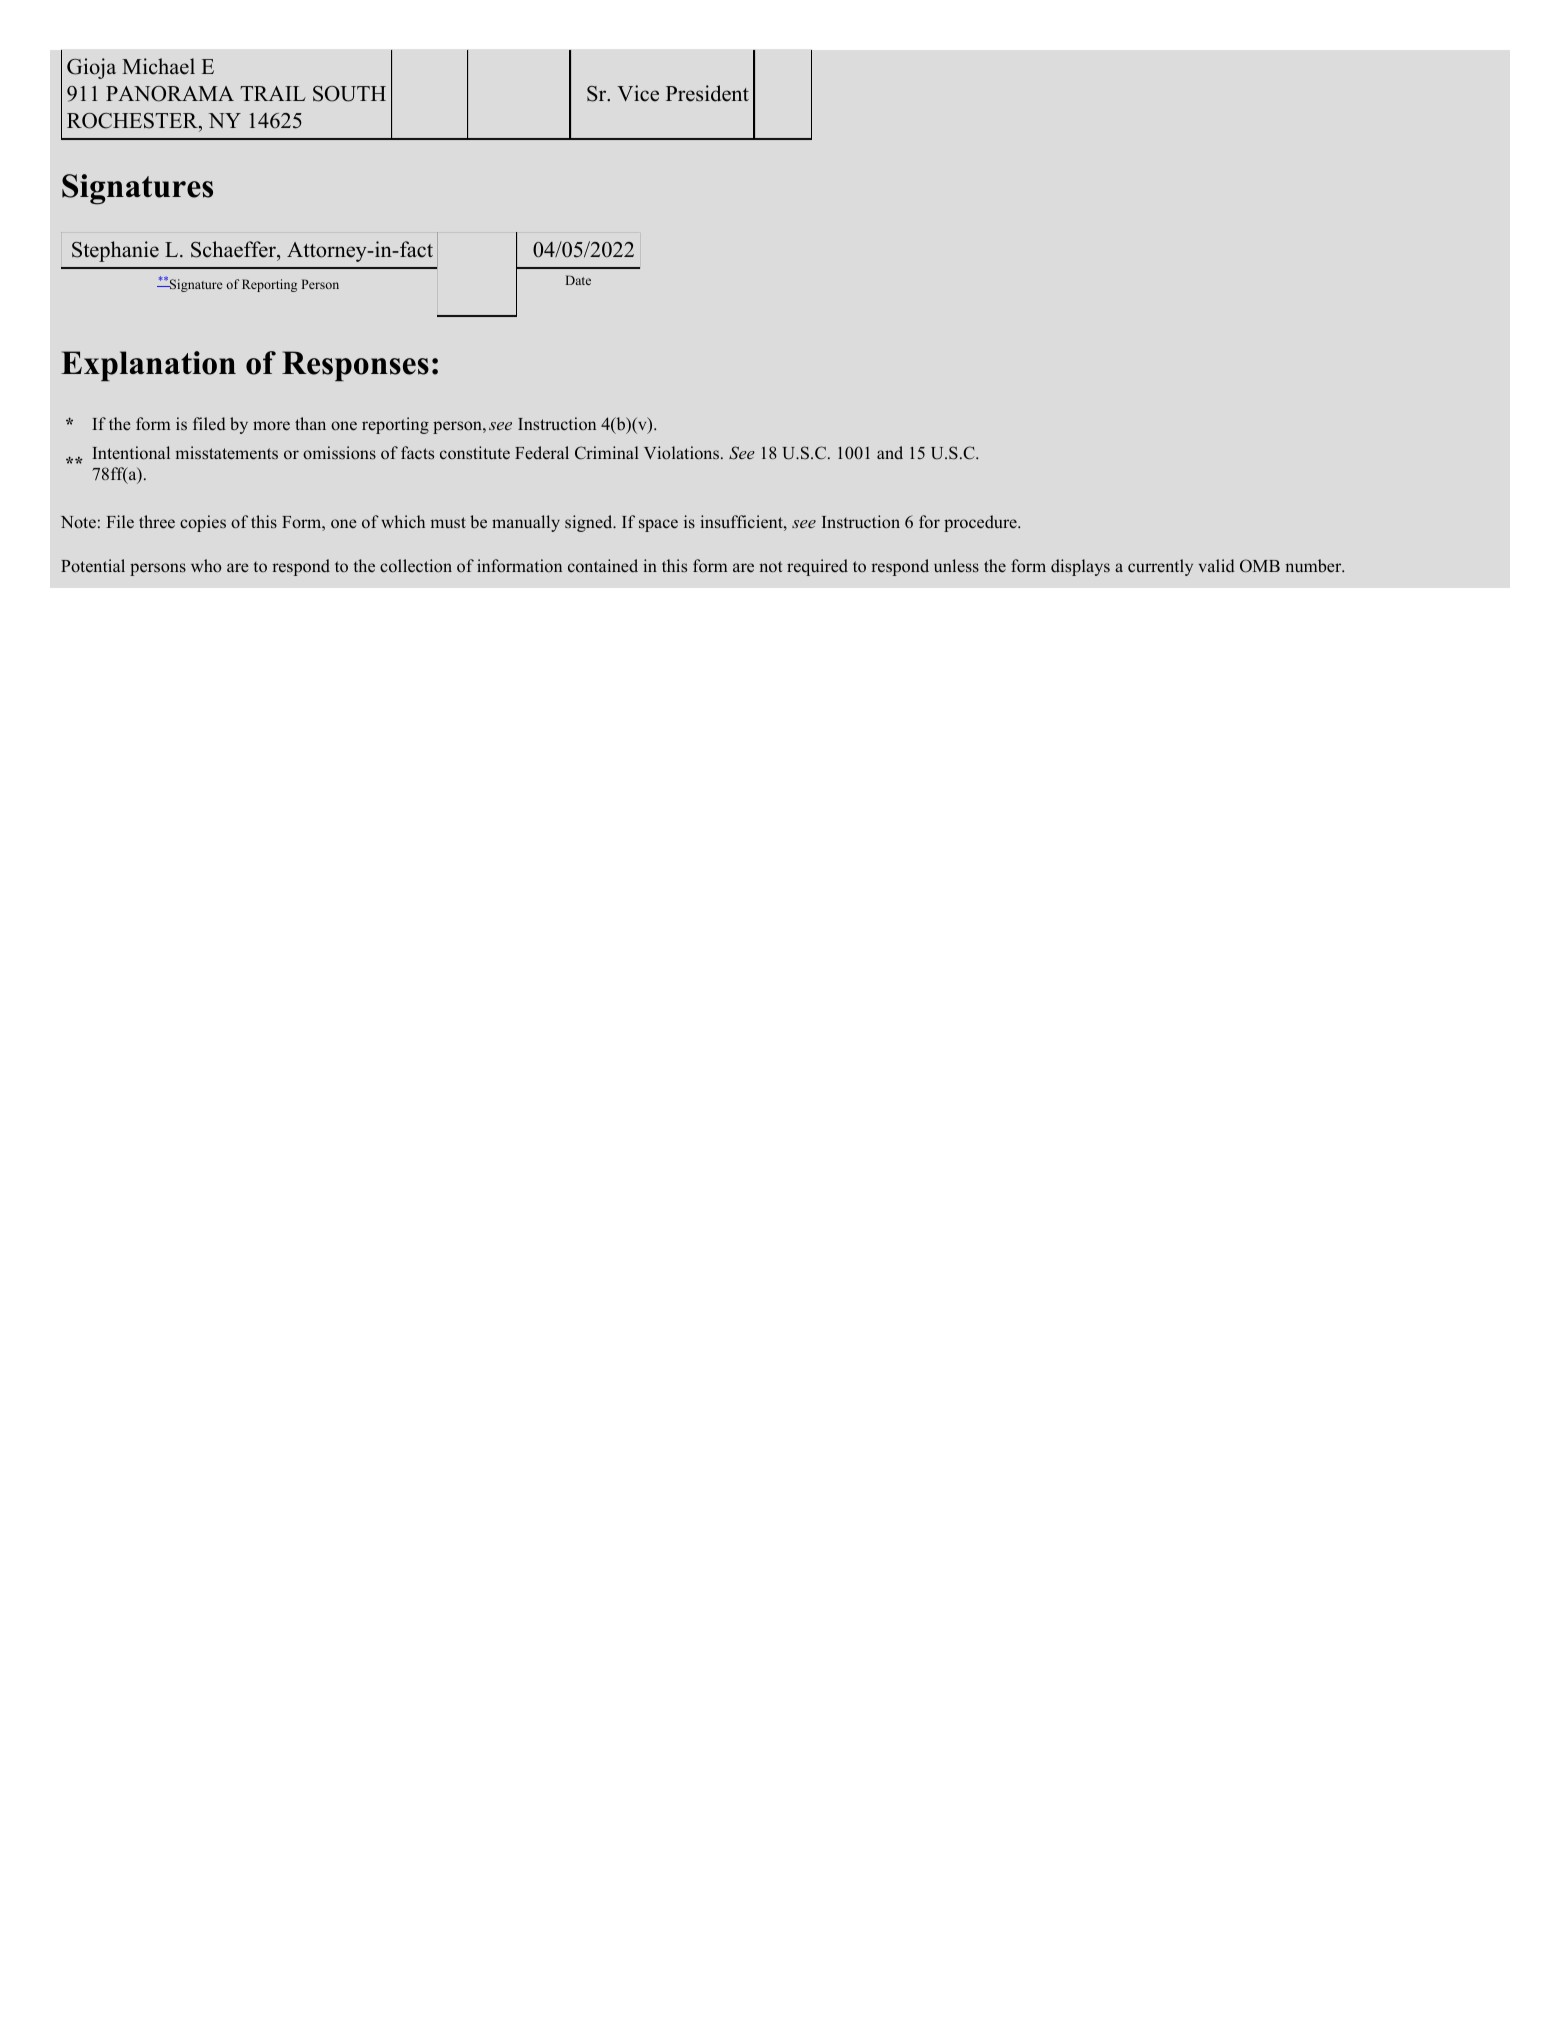 The height and width of the page is (2019, 1560). I want to click on Vice, so click(638, 93).
